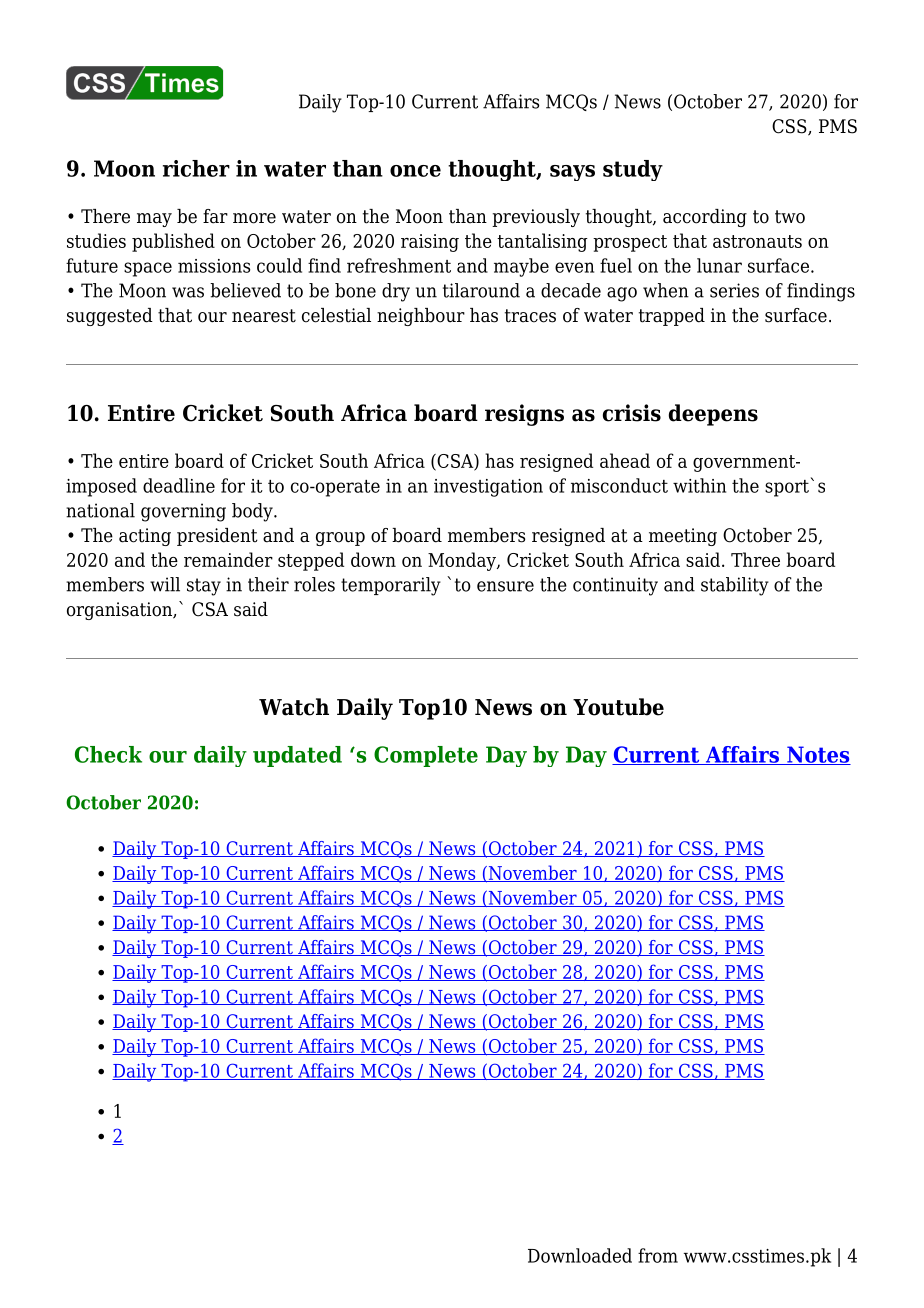 The image size is (924, 1308). Describe the element at coordinates (818, 755) in the screenshot. I see `Notes` at that location.
